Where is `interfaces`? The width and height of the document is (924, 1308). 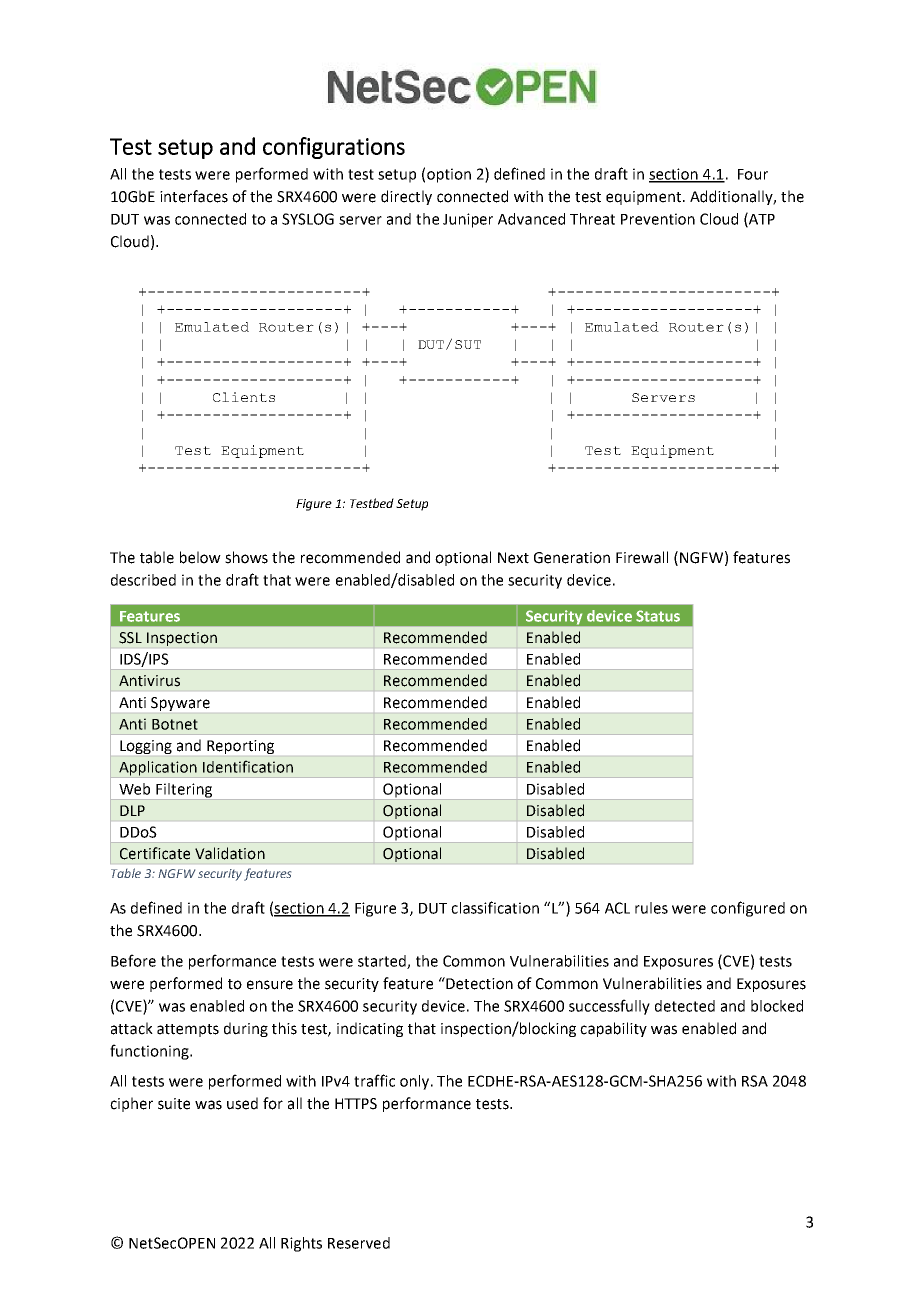 interfaces is located at coordinates (194, 196).
